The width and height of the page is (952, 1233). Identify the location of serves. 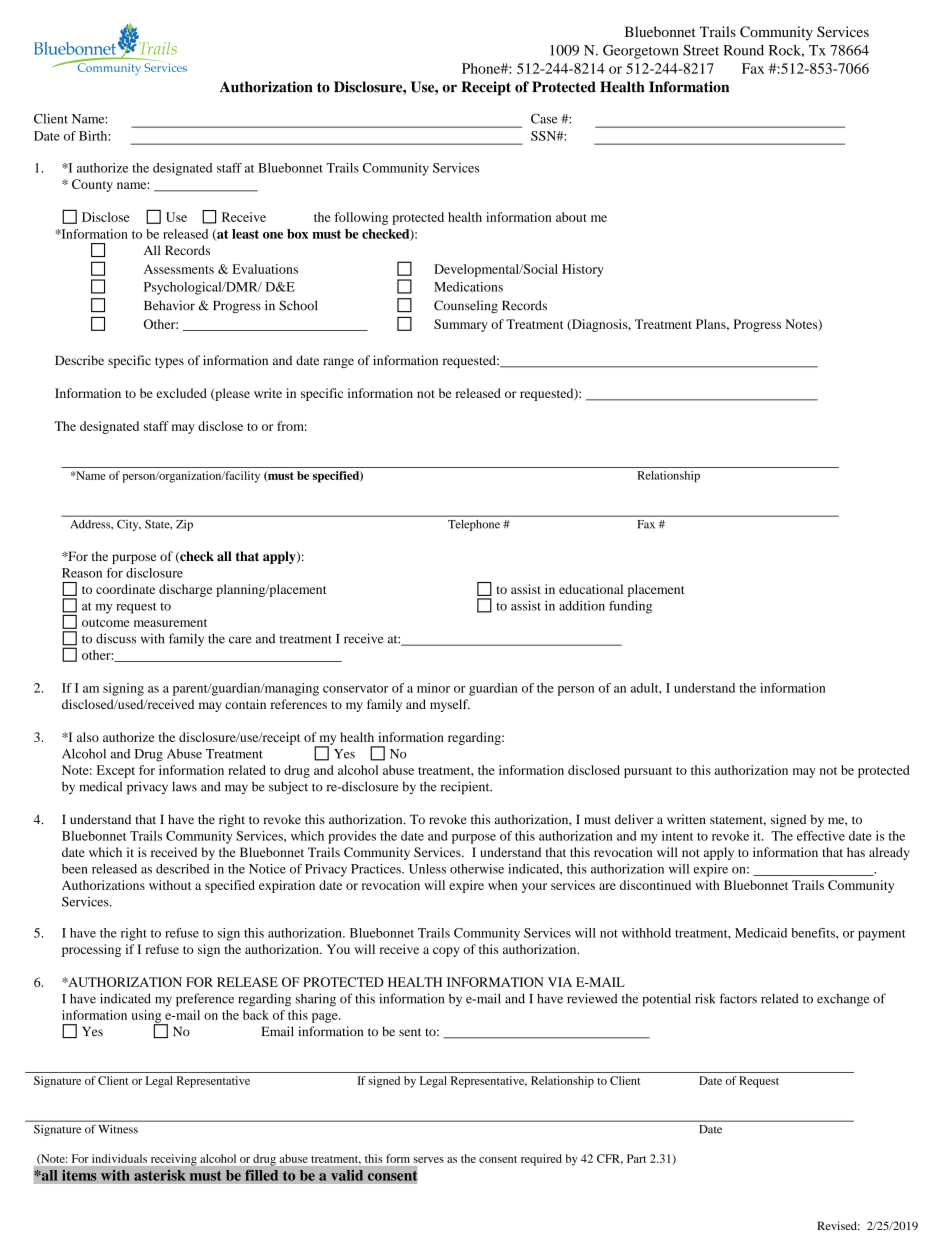
(428, 1160).
